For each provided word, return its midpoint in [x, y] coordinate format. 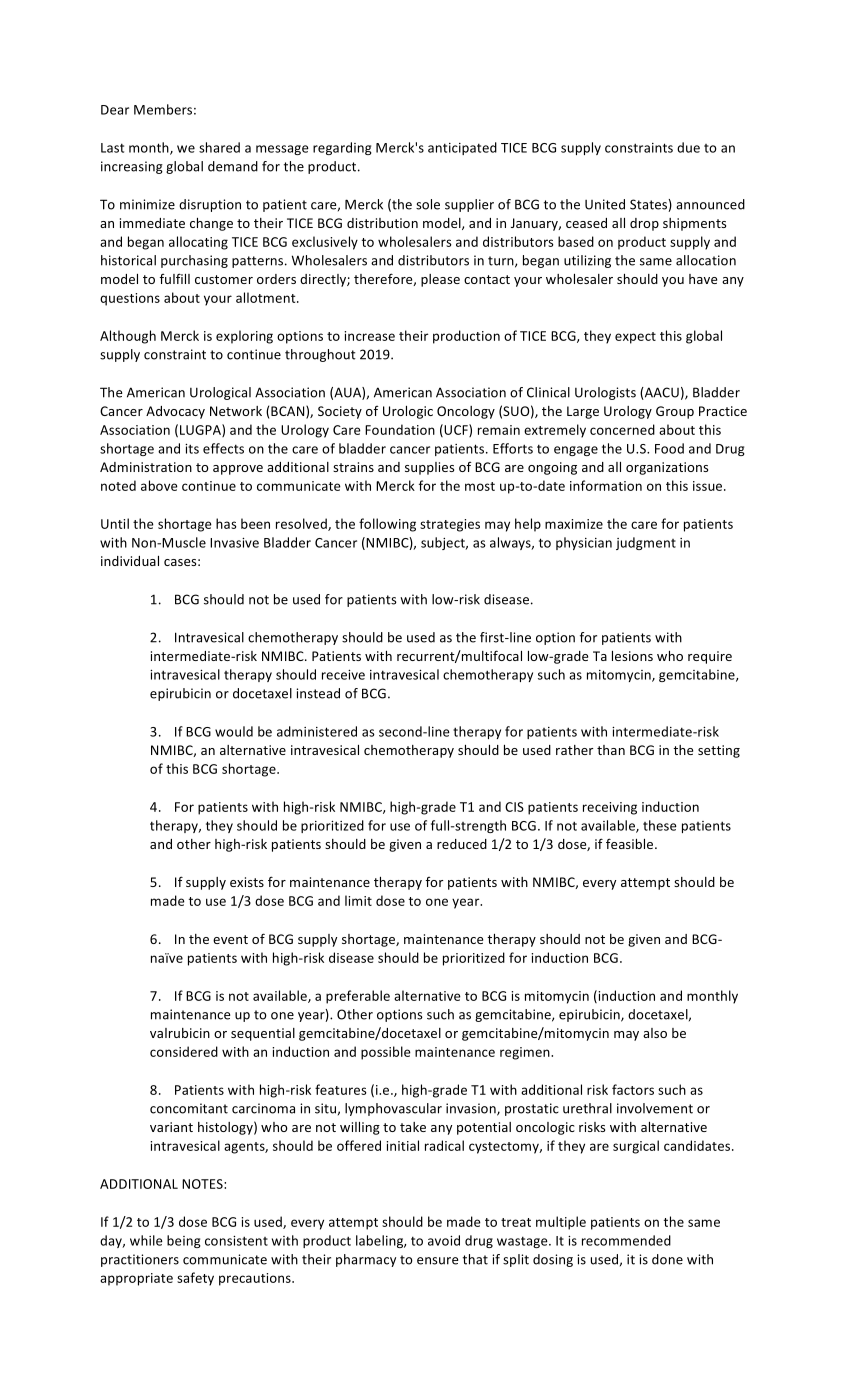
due [688, 147]
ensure [437, 1261]
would [234, 731]
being [184, 1241]
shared [219, 147]
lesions [632, 656]
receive [343, 675]
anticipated [462, 148]
